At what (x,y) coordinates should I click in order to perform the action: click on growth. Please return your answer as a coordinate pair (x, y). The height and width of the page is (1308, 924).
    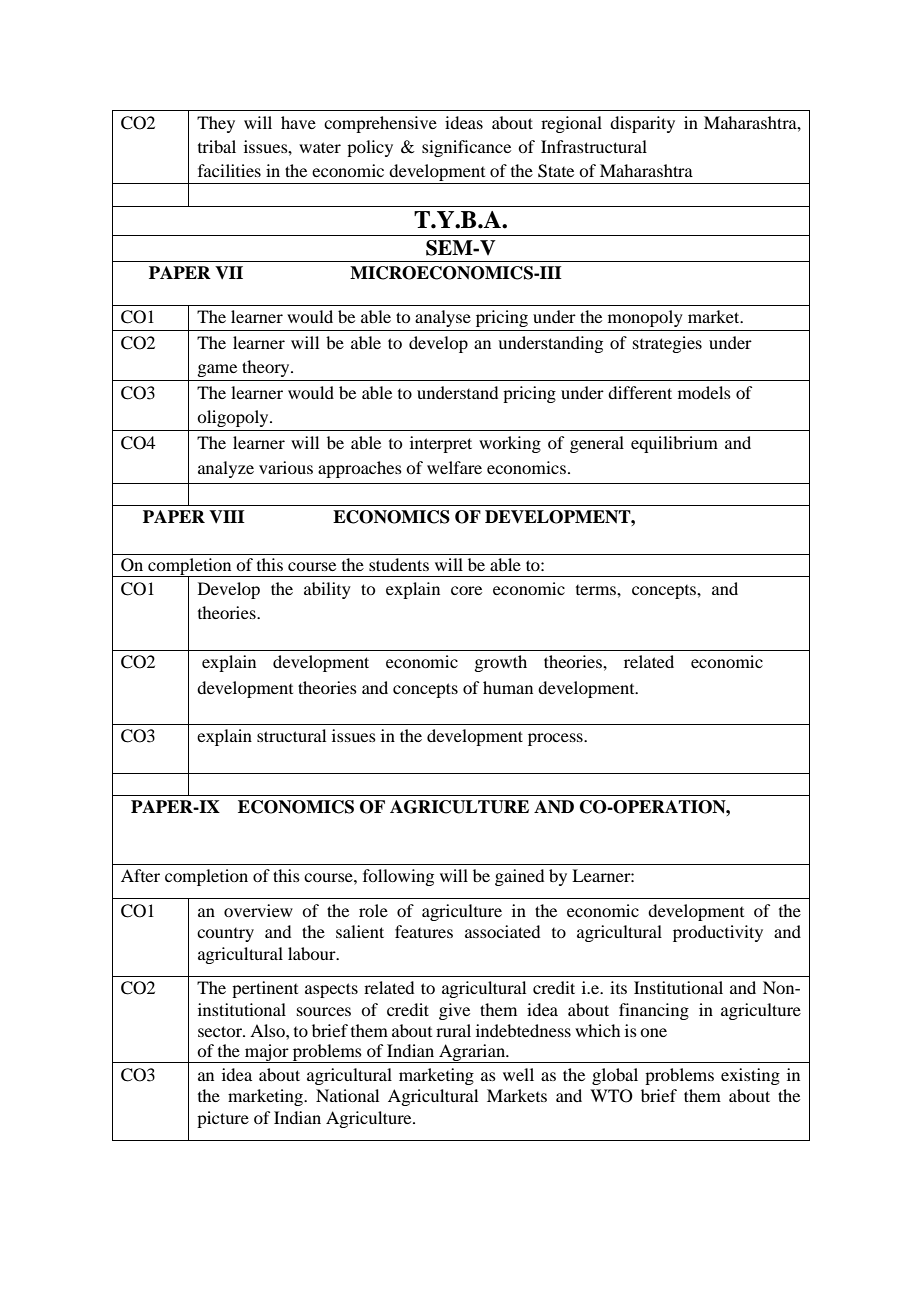
    Looking at the image, I should click on (500, 663).
